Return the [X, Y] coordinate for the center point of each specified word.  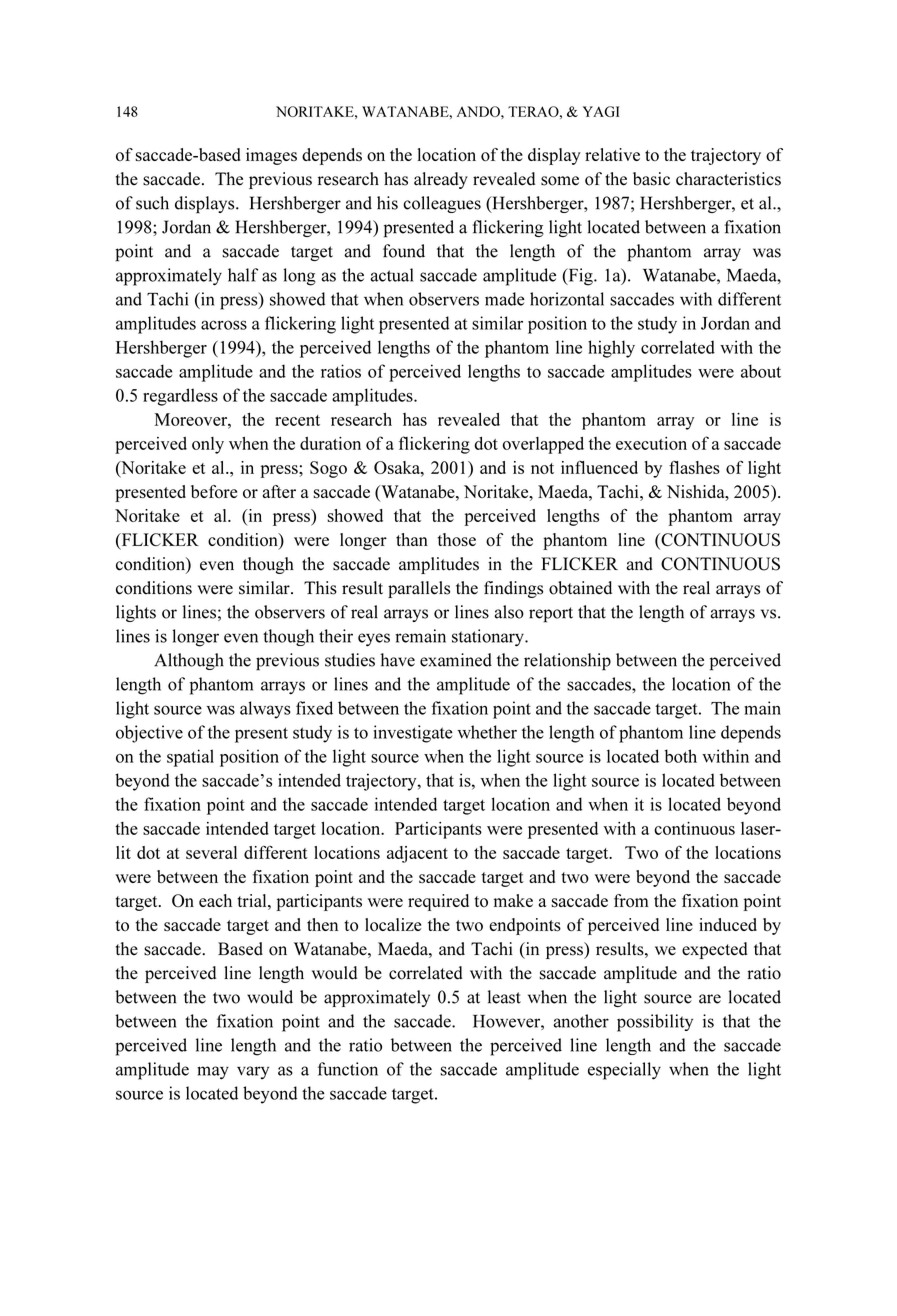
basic [651, 179]
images [271, 156]
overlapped [543, 445]
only [208, 445]
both [680, 756]
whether [487, 732]
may [213, 1073]
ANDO [479, 111]
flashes [694, 467]
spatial [190, 758]
